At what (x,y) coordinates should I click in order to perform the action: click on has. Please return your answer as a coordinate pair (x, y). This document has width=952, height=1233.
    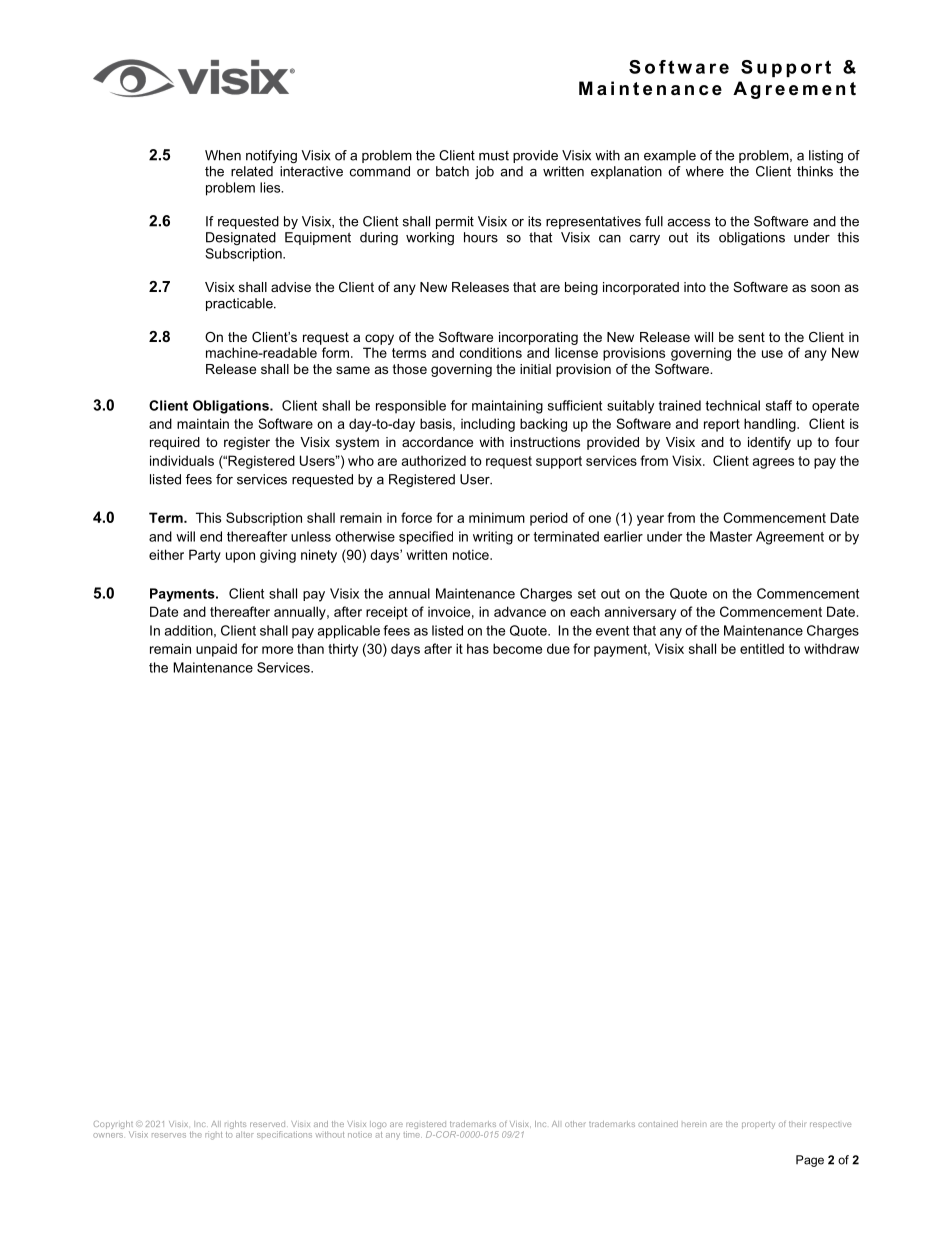
    Looking at the image, I should click on (478, 648).
